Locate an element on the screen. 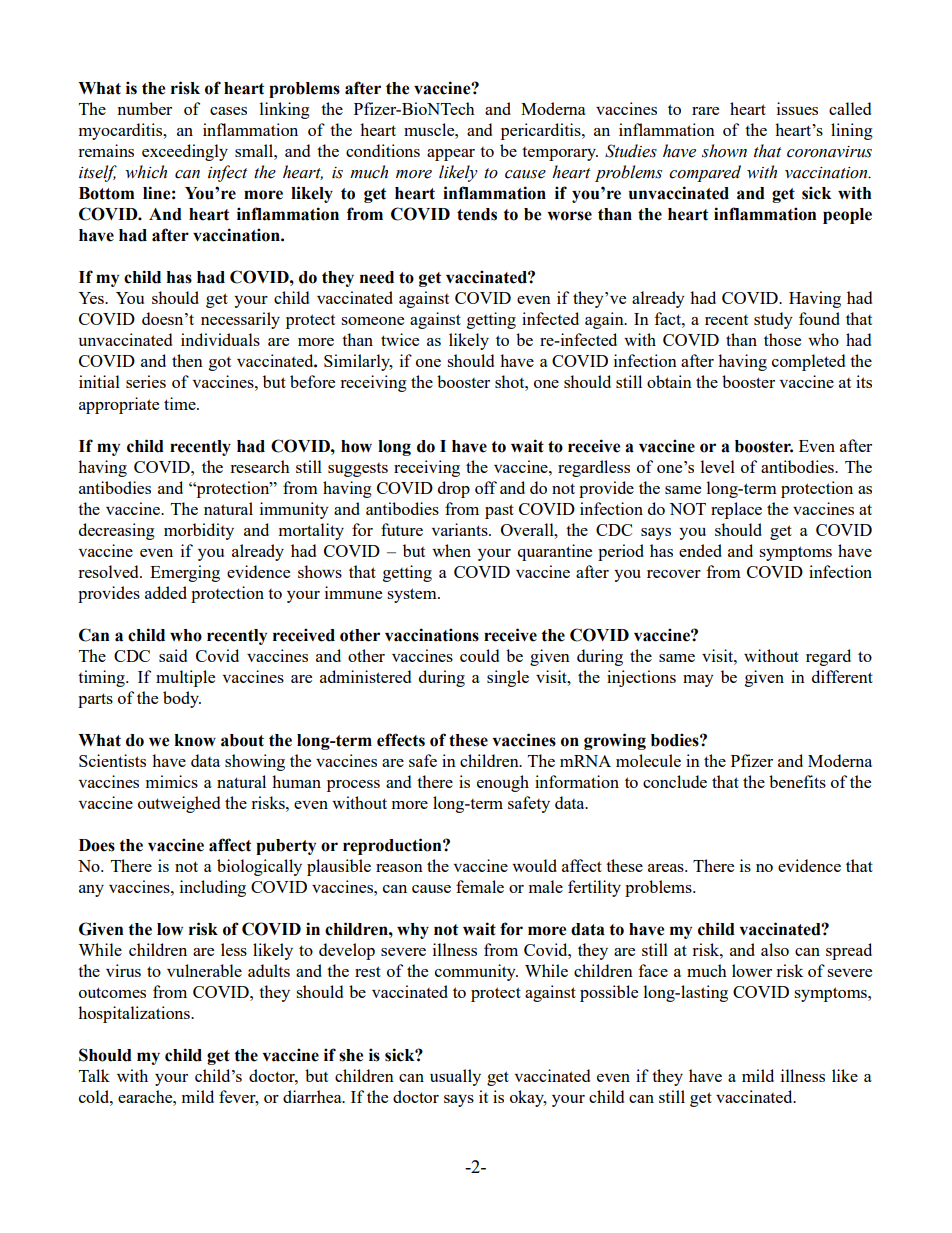  recover is located at coordinates (674, 574).
